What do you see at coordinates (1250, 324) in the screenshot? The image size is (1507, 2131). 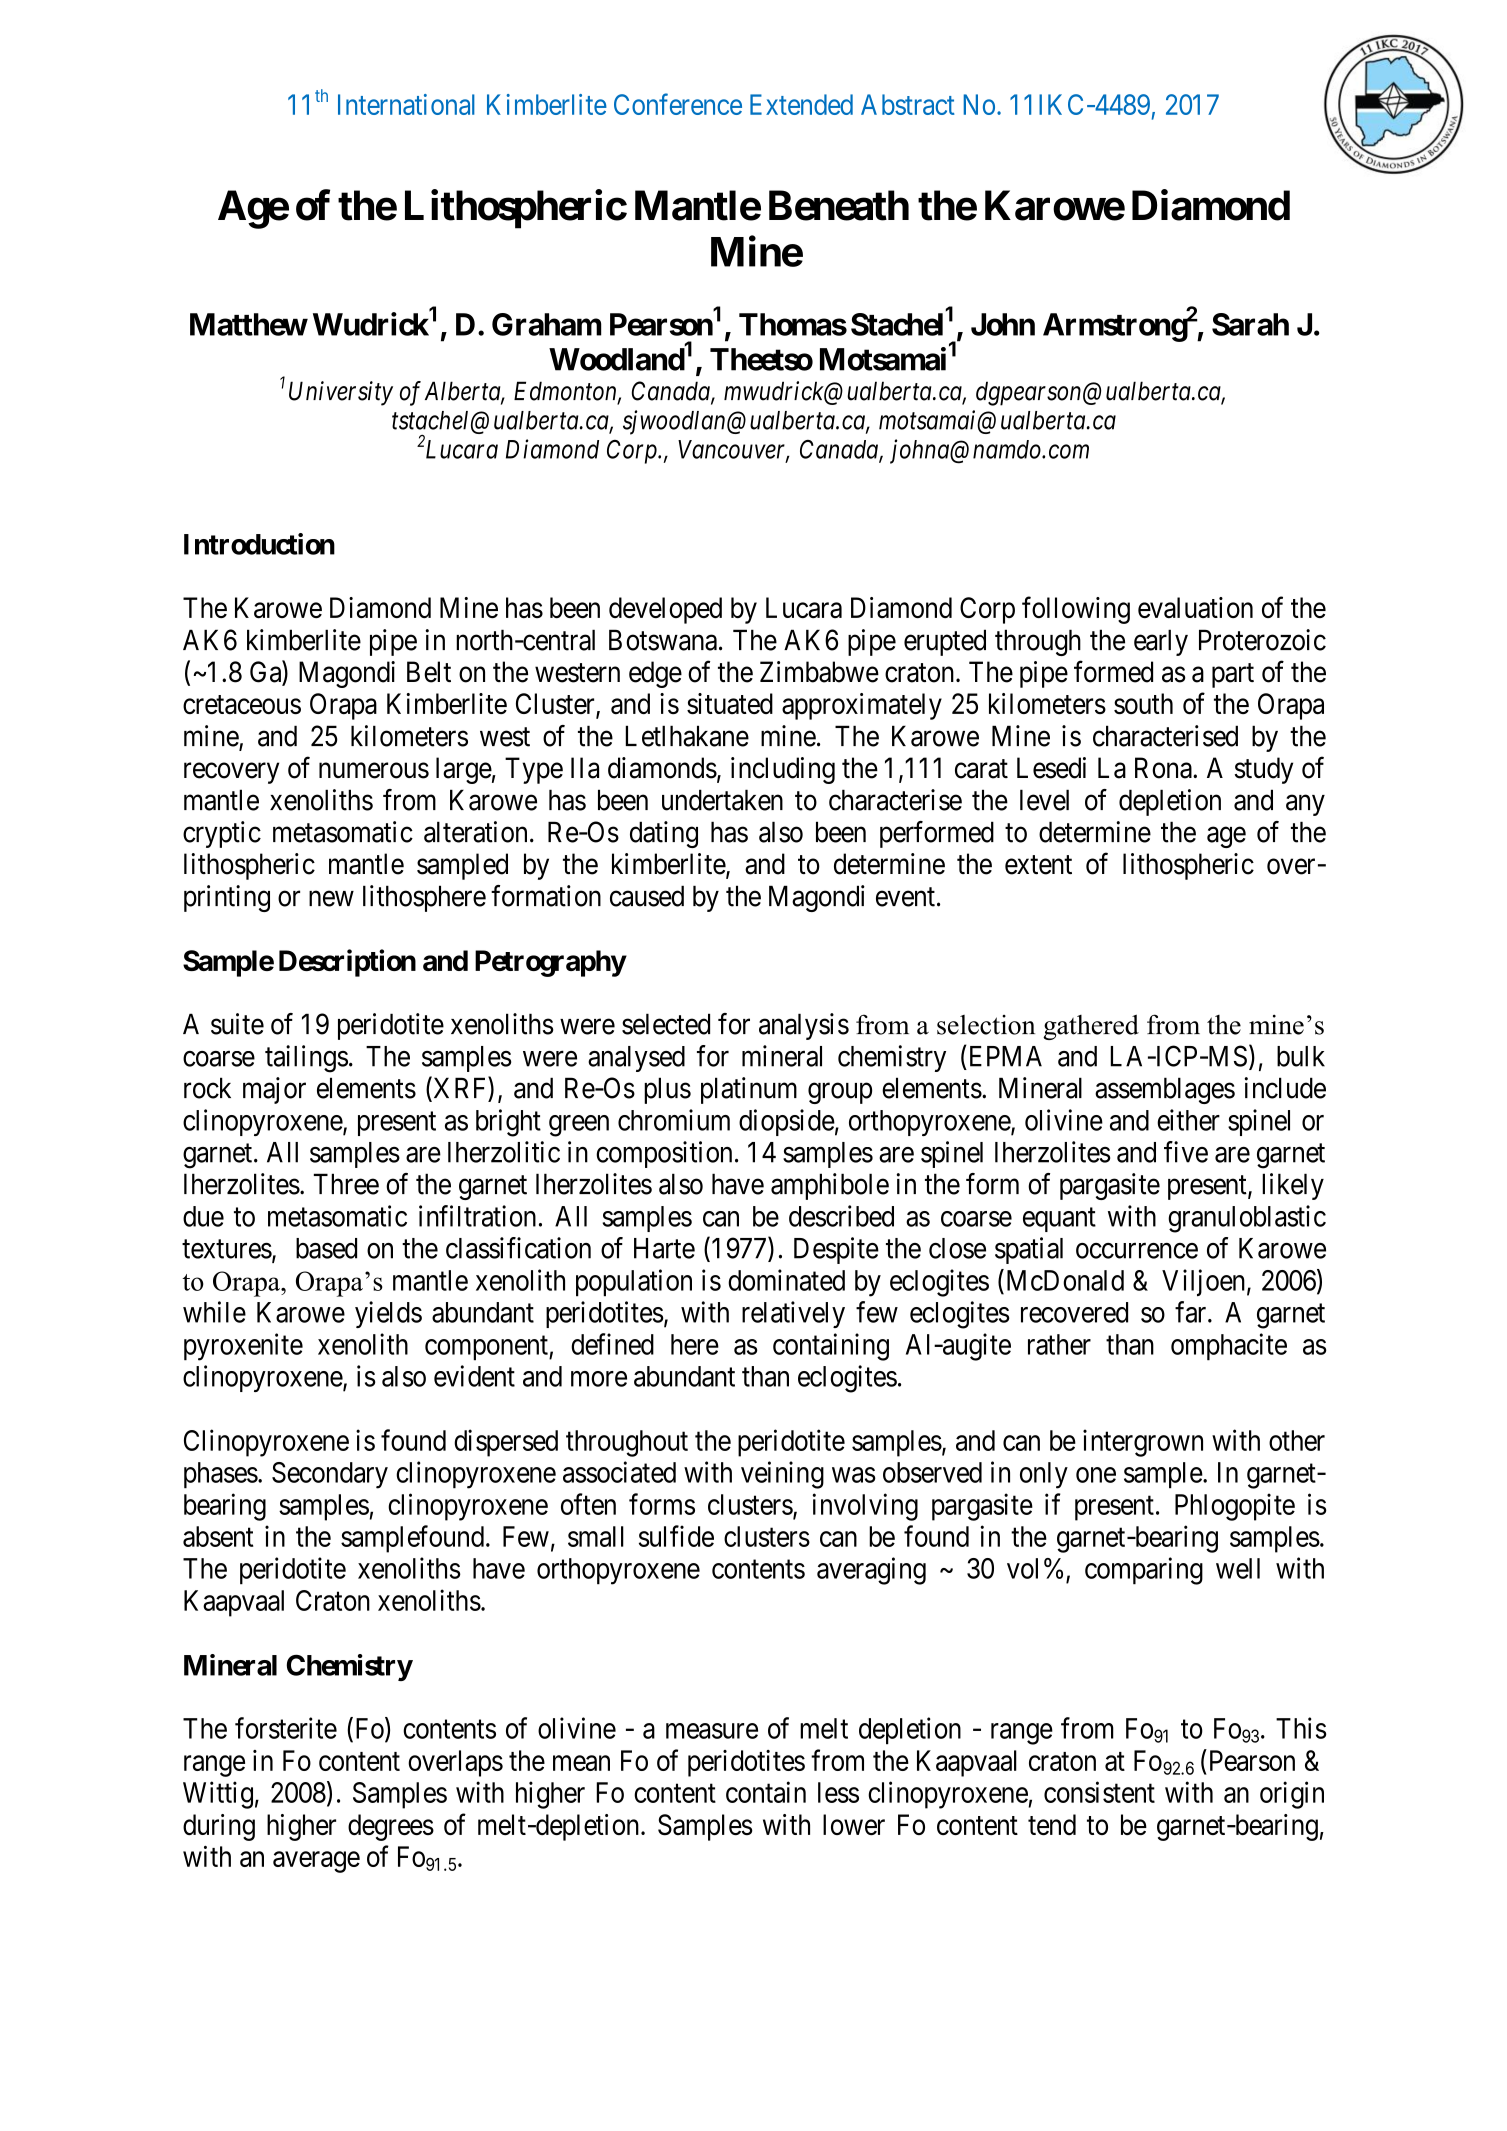 I see `Sarah` at bounding box center [1250, 324].
